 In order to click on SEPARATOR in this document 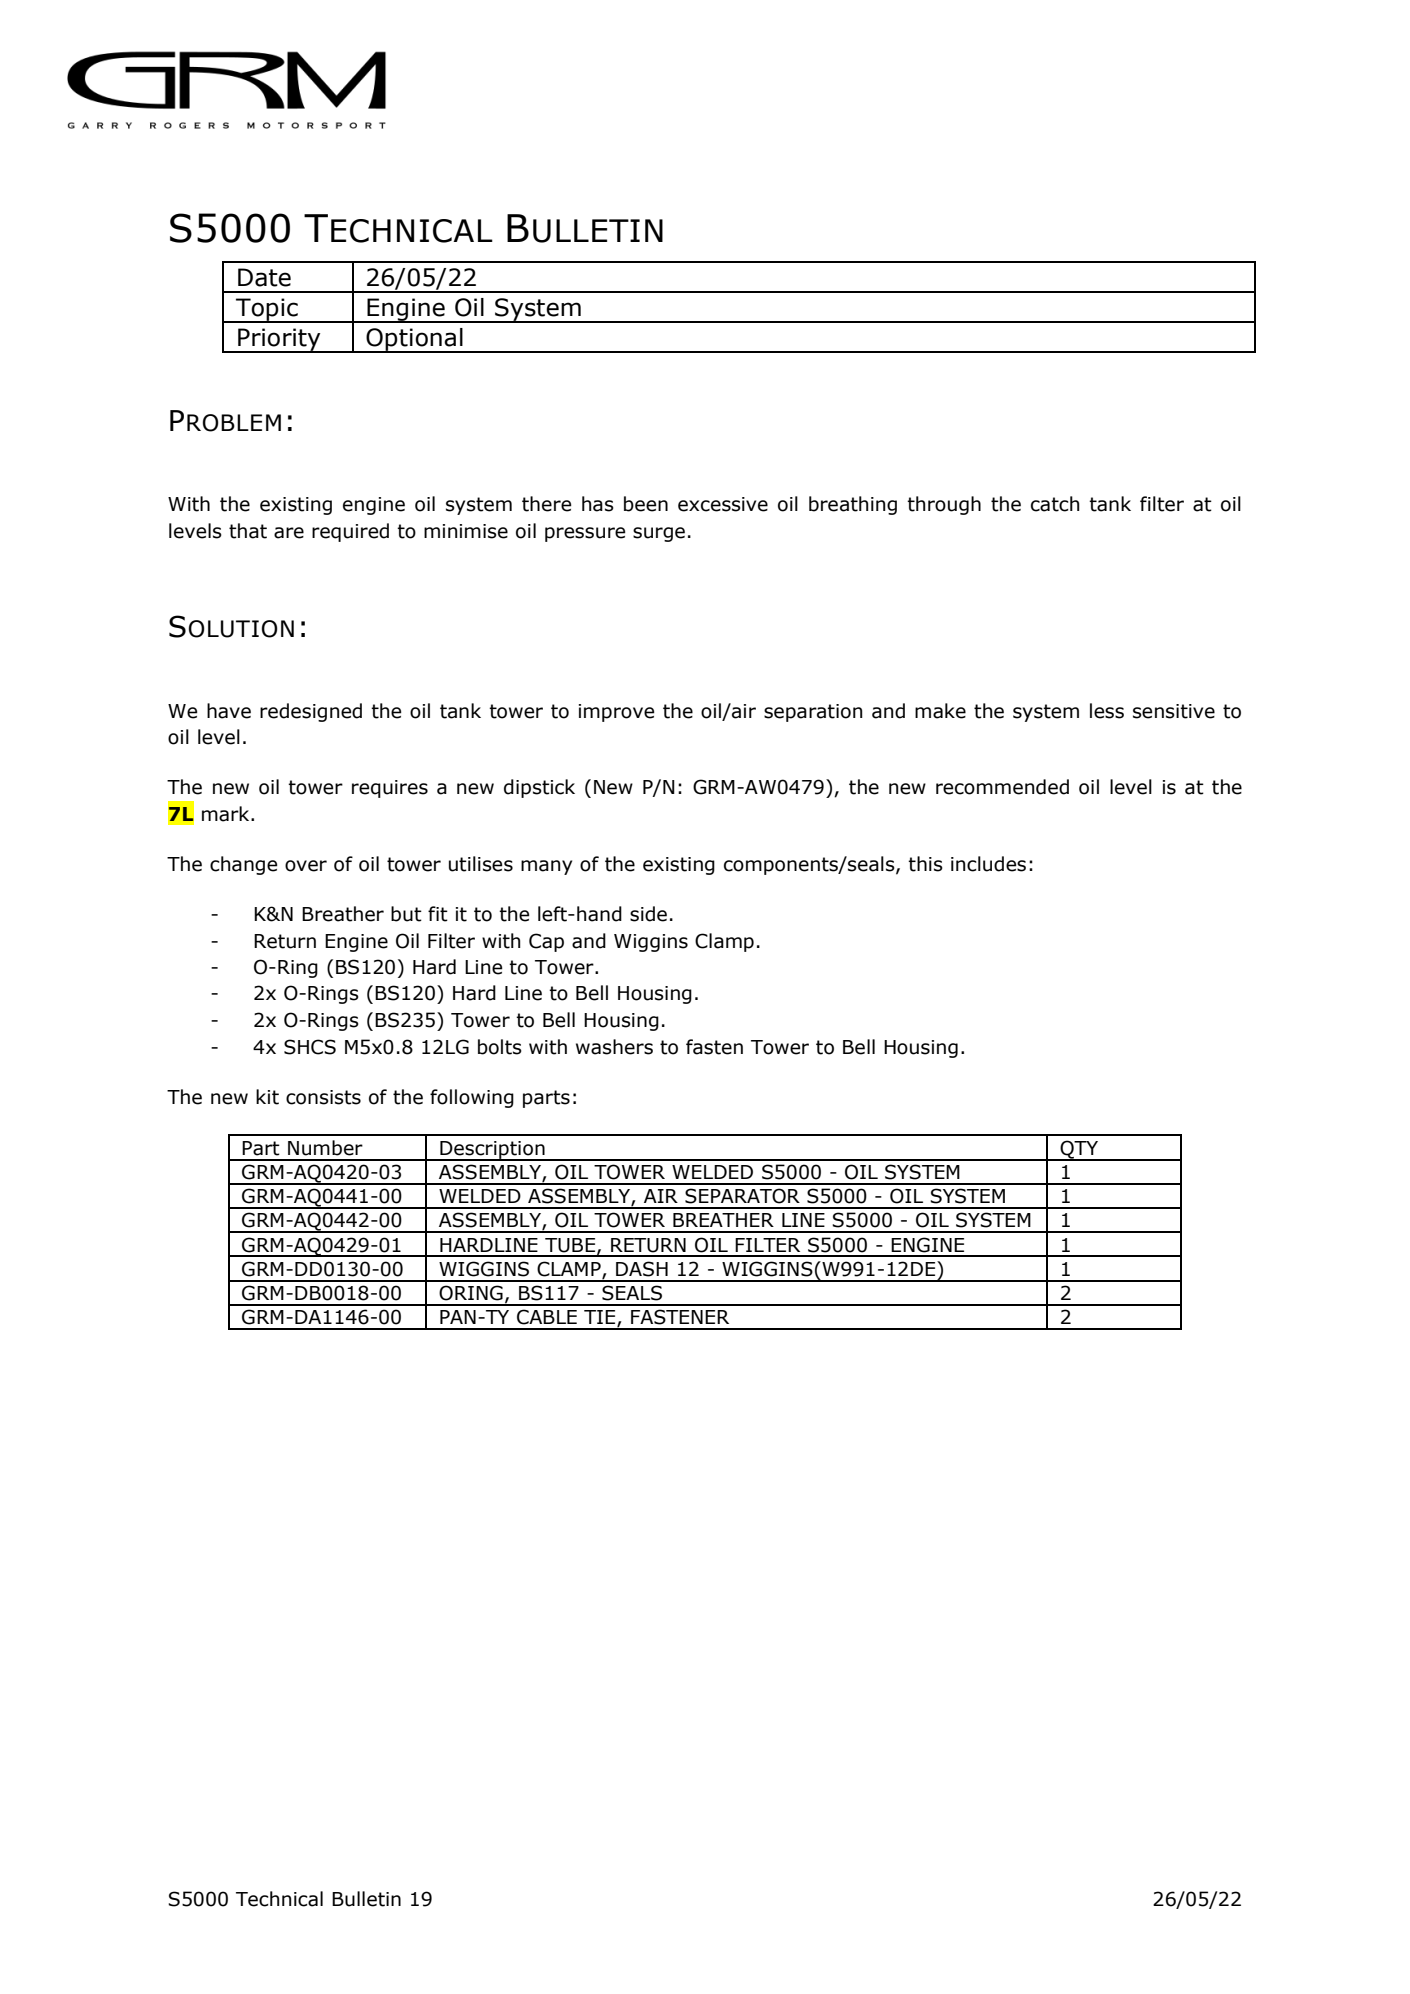, I will do `click(742, 1196)`.
